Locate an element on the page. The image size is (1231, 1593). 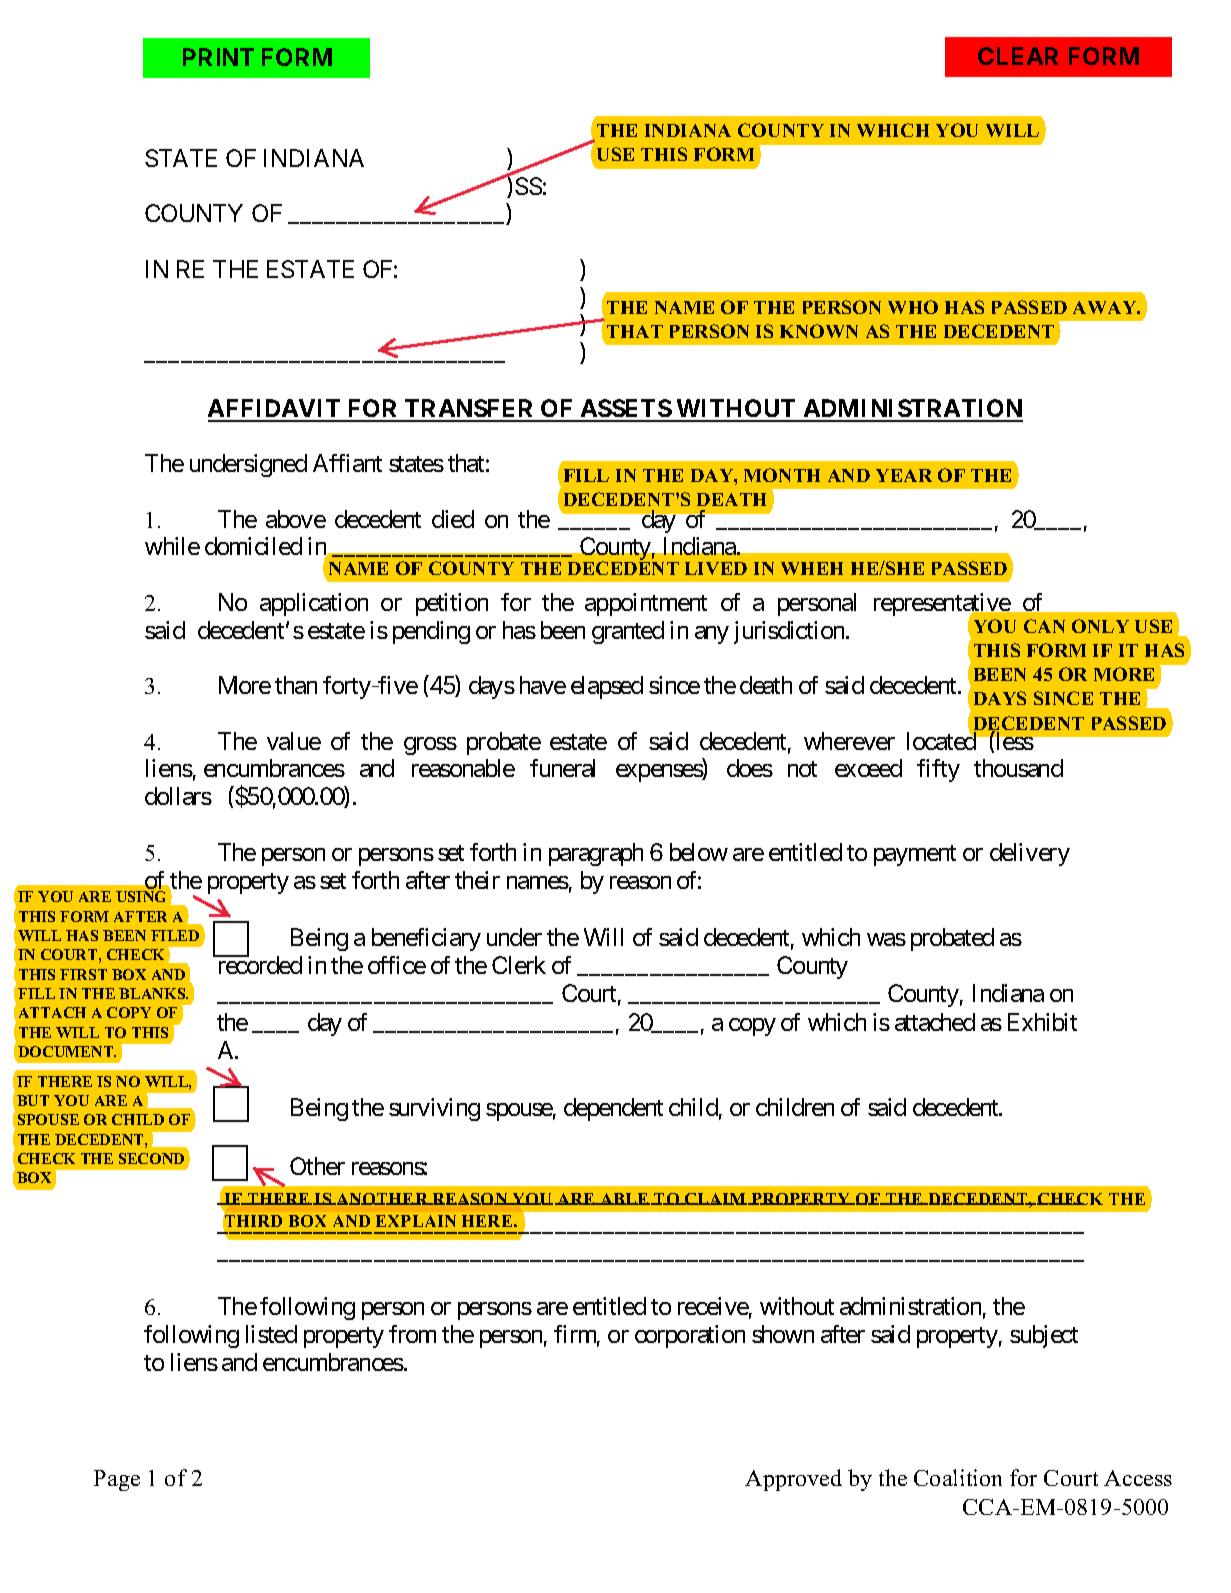
SECOND is located at coordinates (151, 1158).
